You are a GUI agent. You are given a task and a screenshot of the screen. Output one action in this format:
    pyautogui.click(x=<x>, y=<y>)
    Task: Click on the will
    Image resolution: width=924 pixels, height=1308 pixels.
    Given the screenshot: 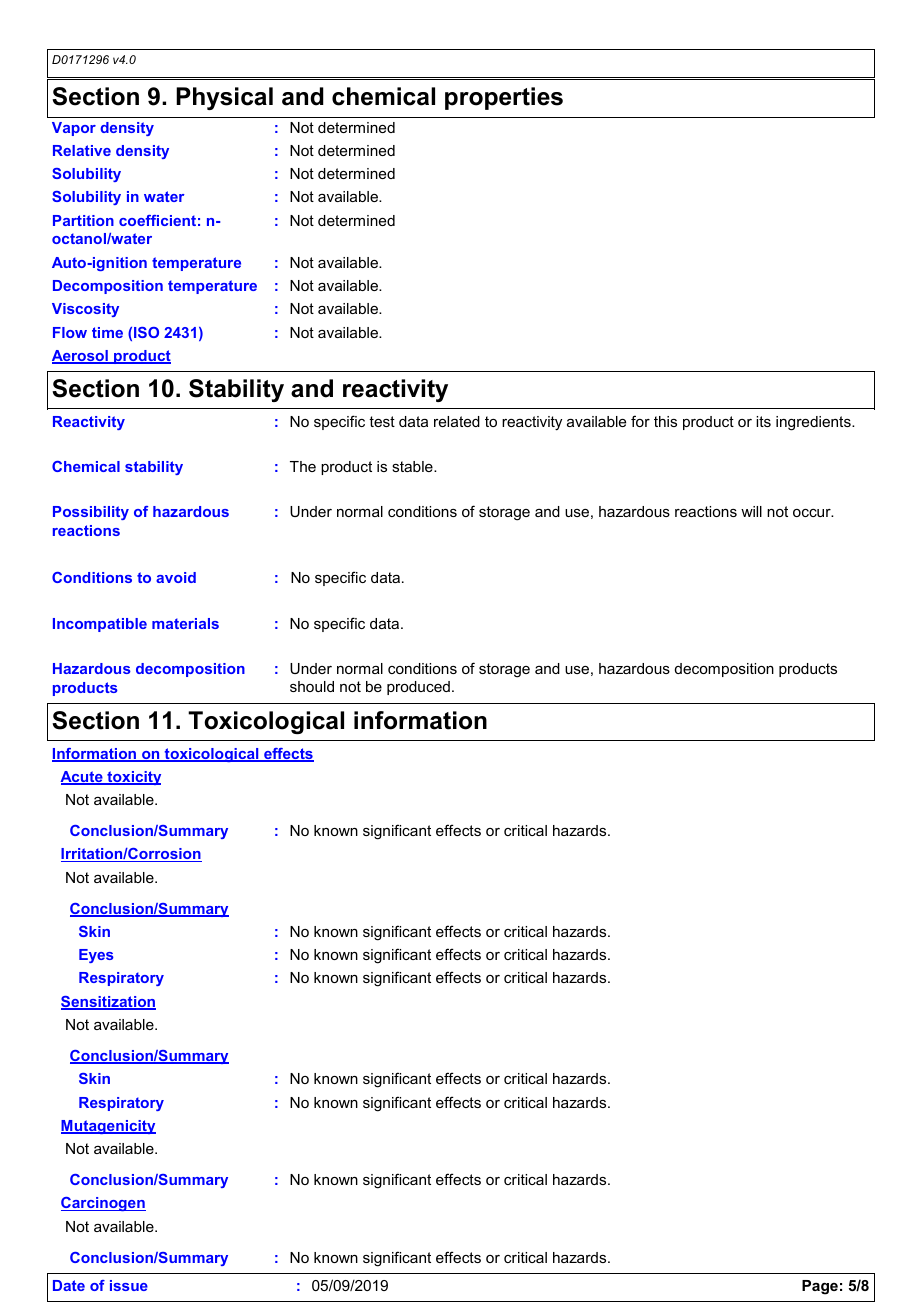 What is the action you would take?
    pyautogui.click(x=751, y=511)
